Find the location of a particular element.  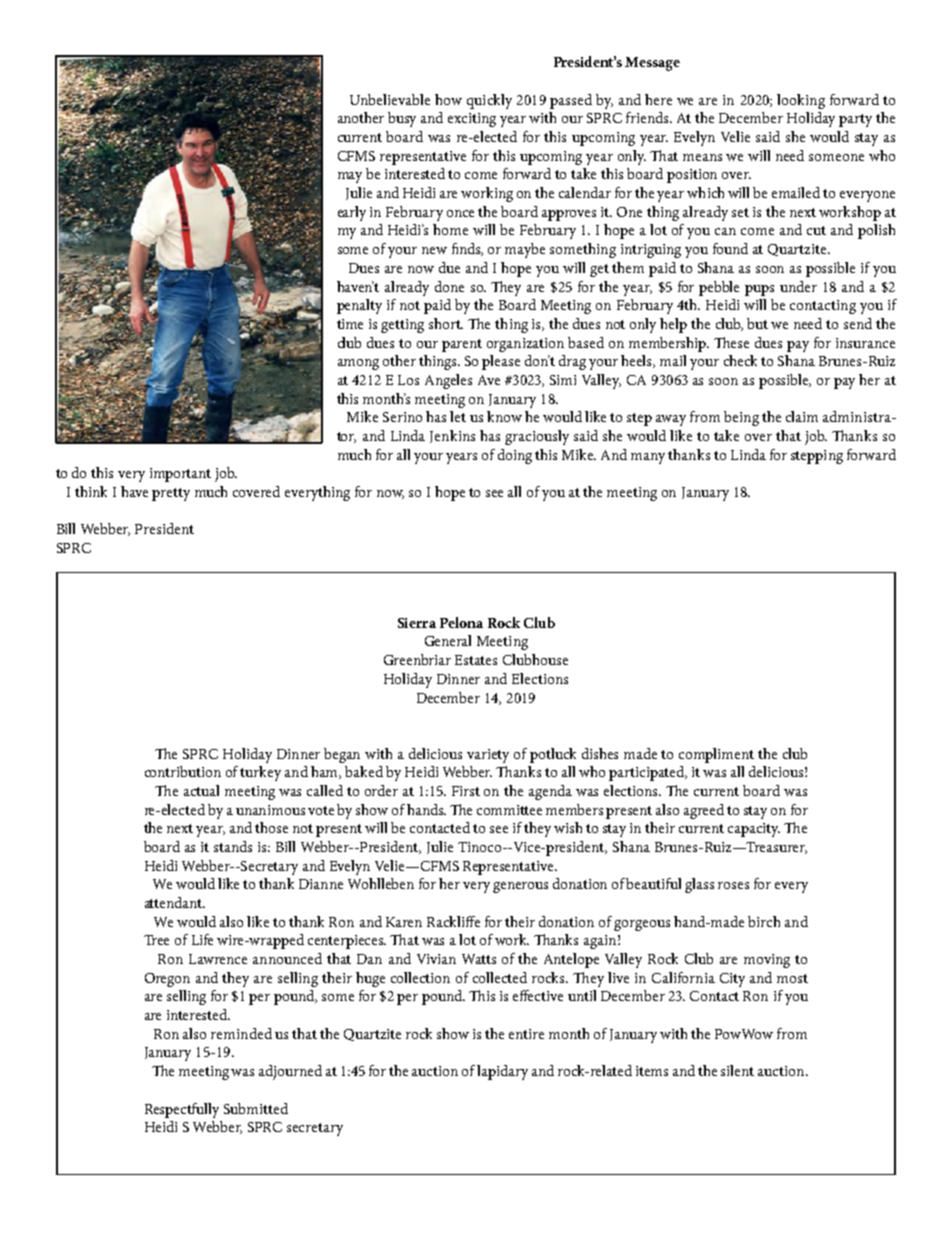

Sierra is located at coordinates (417, 623).
